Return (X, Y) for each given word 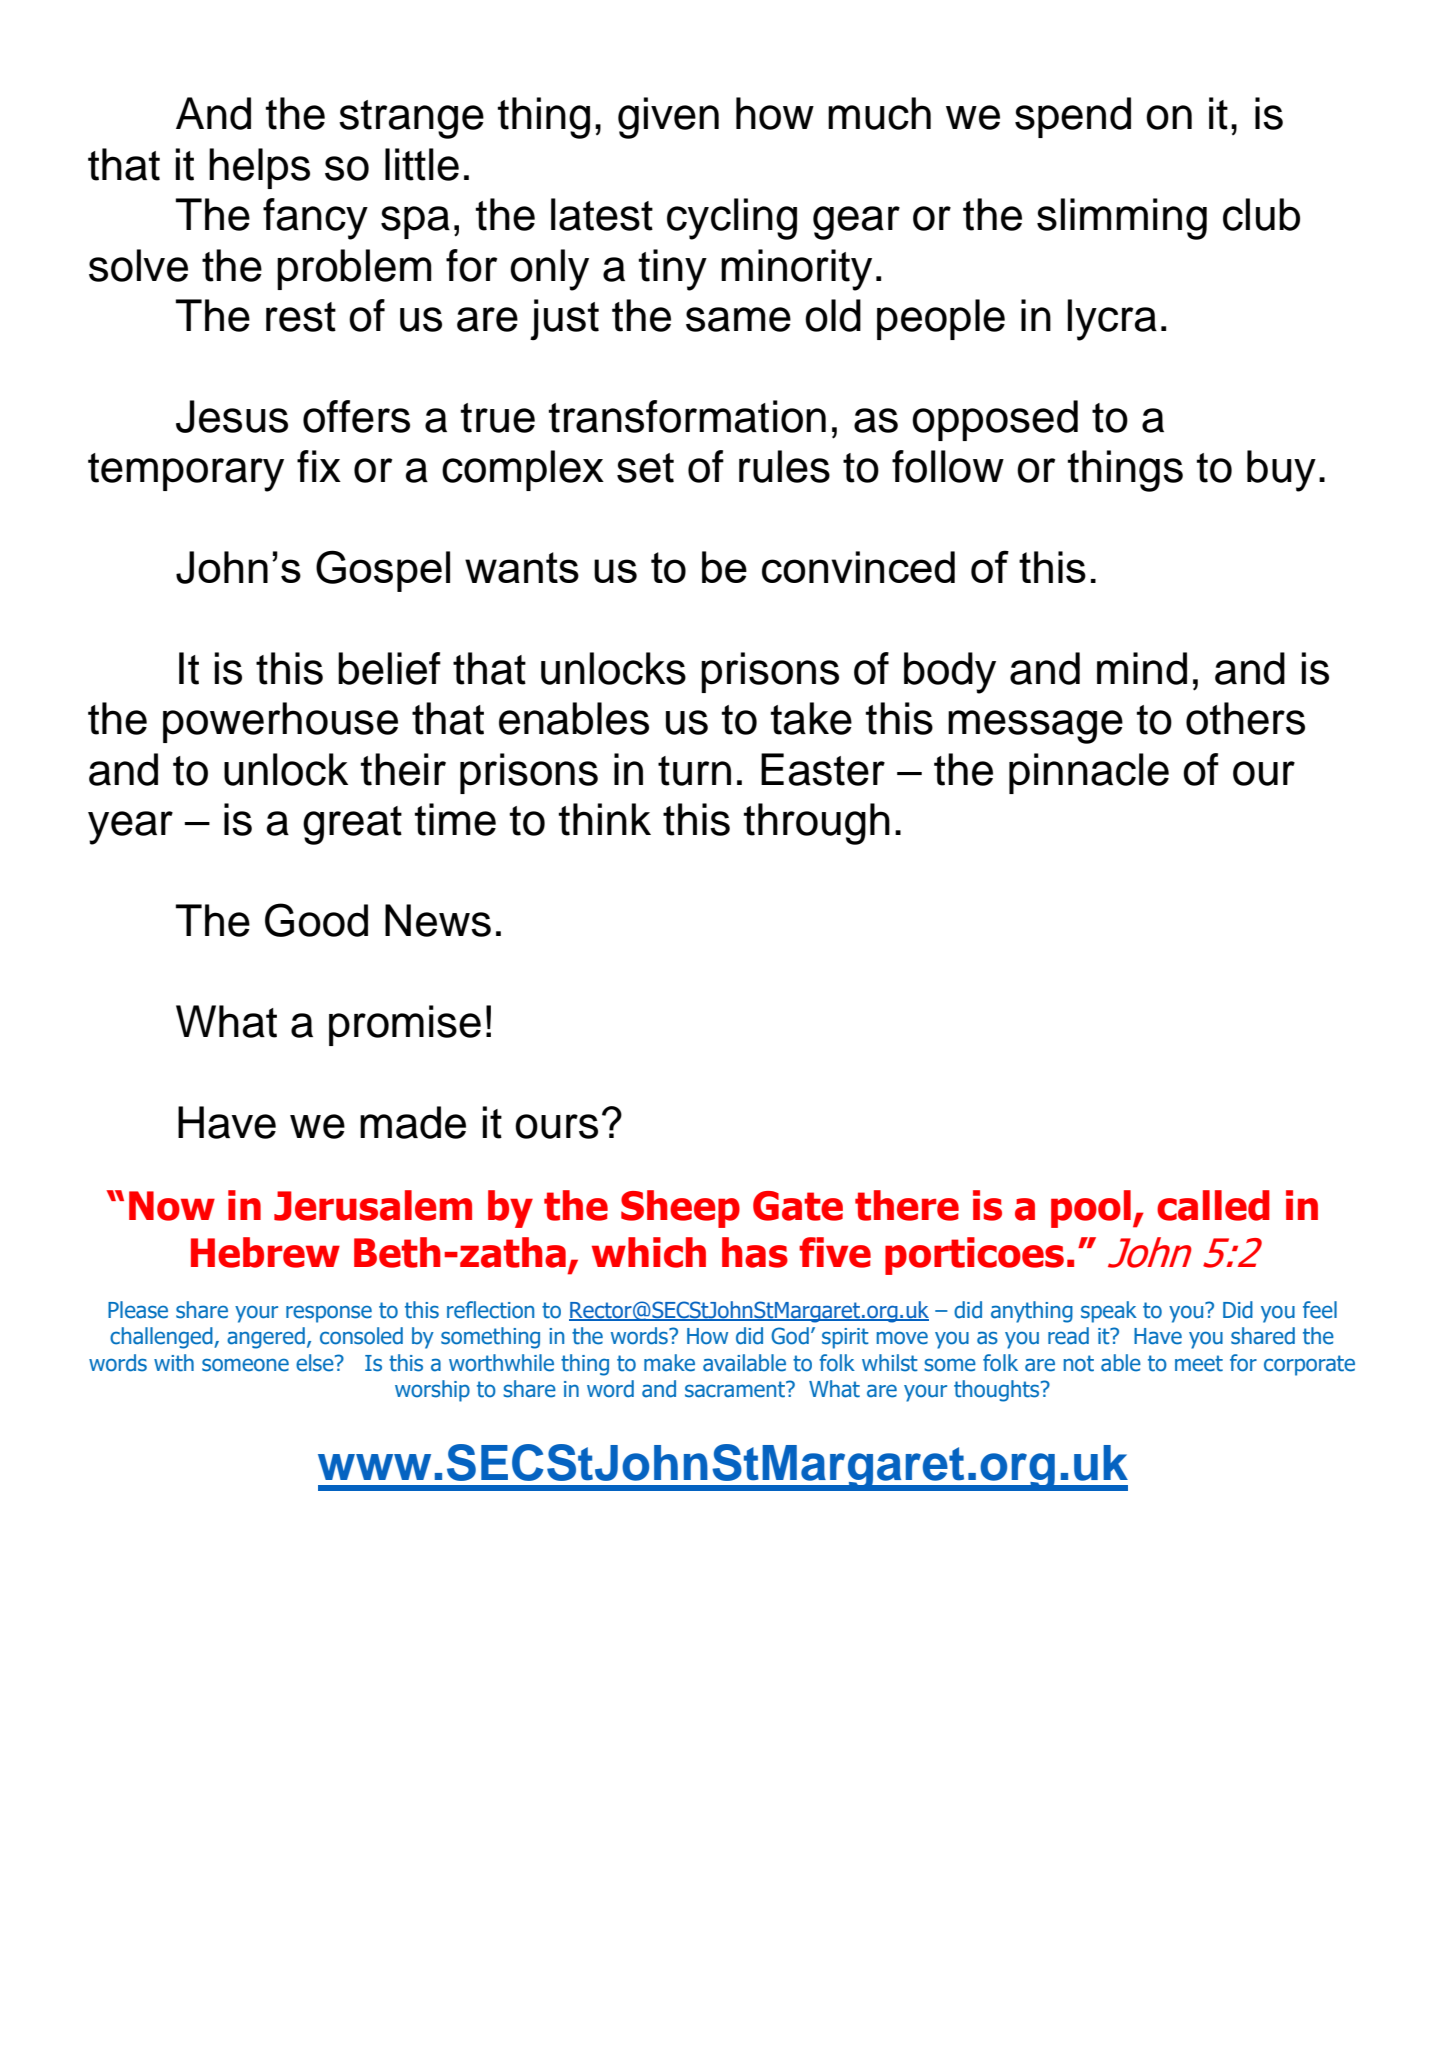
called (1213, 1205)
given (668, 118)
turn (694, 771)
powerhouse (280, 722)
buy (1281, 471)
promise (405, 1025)
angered (266, 1338)
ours (556, 1126)
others (1245, 718)
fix (319, 466)
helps (259, 168)
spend (1073, 117)
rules (784, 466)
